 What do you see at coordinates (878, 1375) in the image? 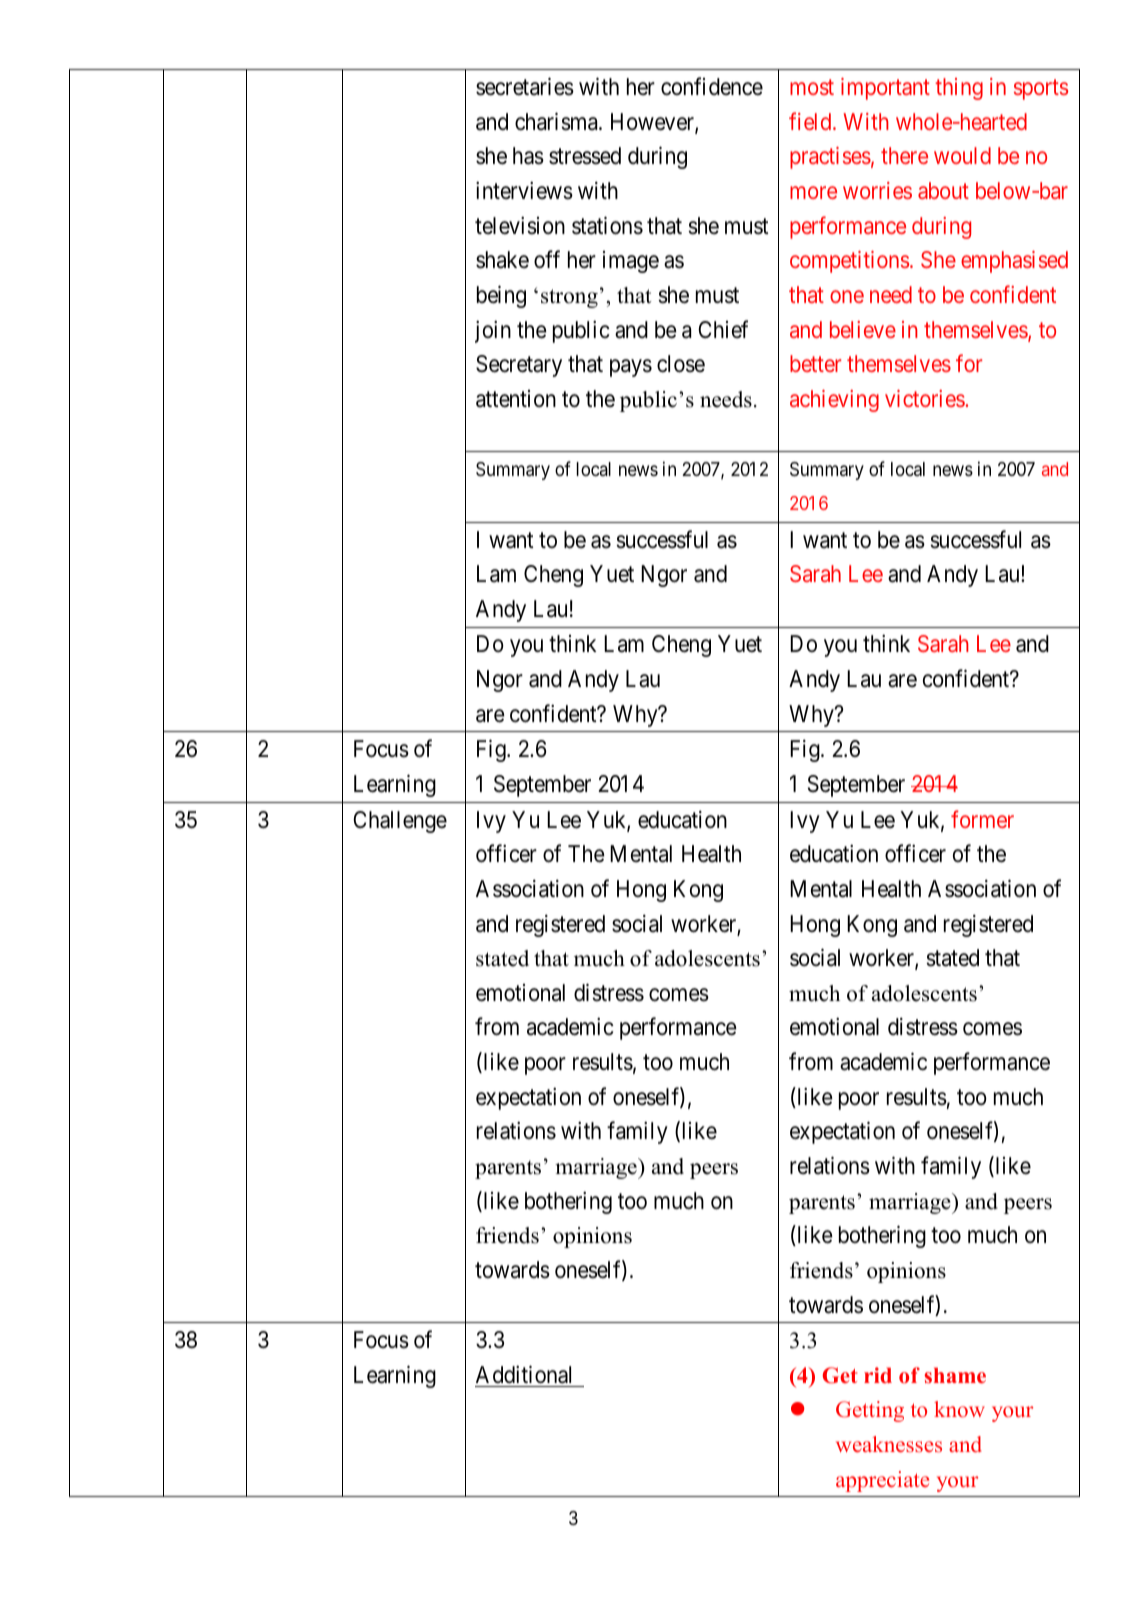
I see `rid` at bounding box center [878, 1375].
